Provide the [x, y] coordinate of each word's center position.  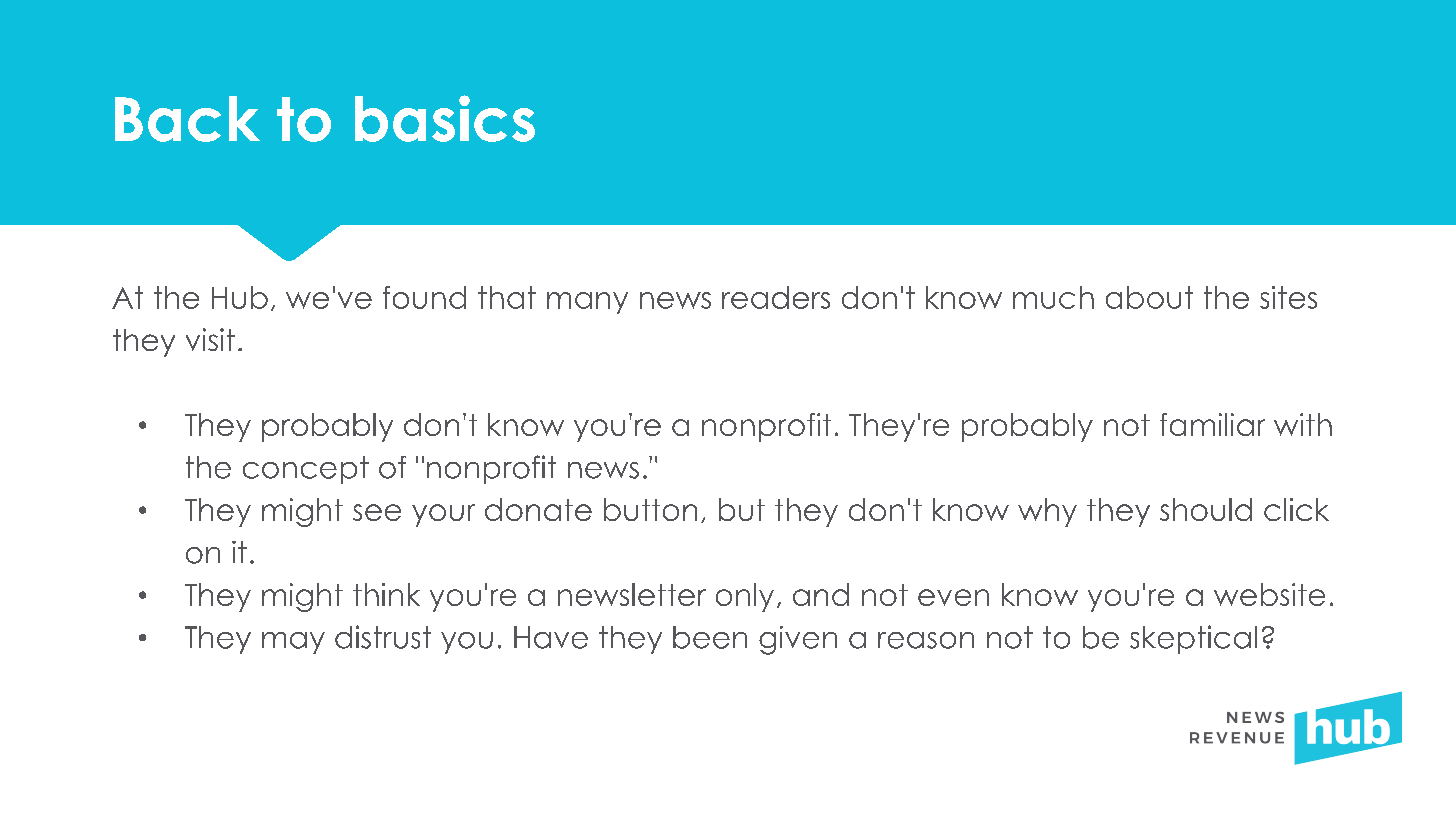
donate [538, 509]
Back [187, 119]
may [293, 643]
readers [776, 297]
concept [306, 470]
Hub [240, 297]
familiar [1212, 424]
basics [445, 118]
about [1149, 297]
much [1053, 297]
